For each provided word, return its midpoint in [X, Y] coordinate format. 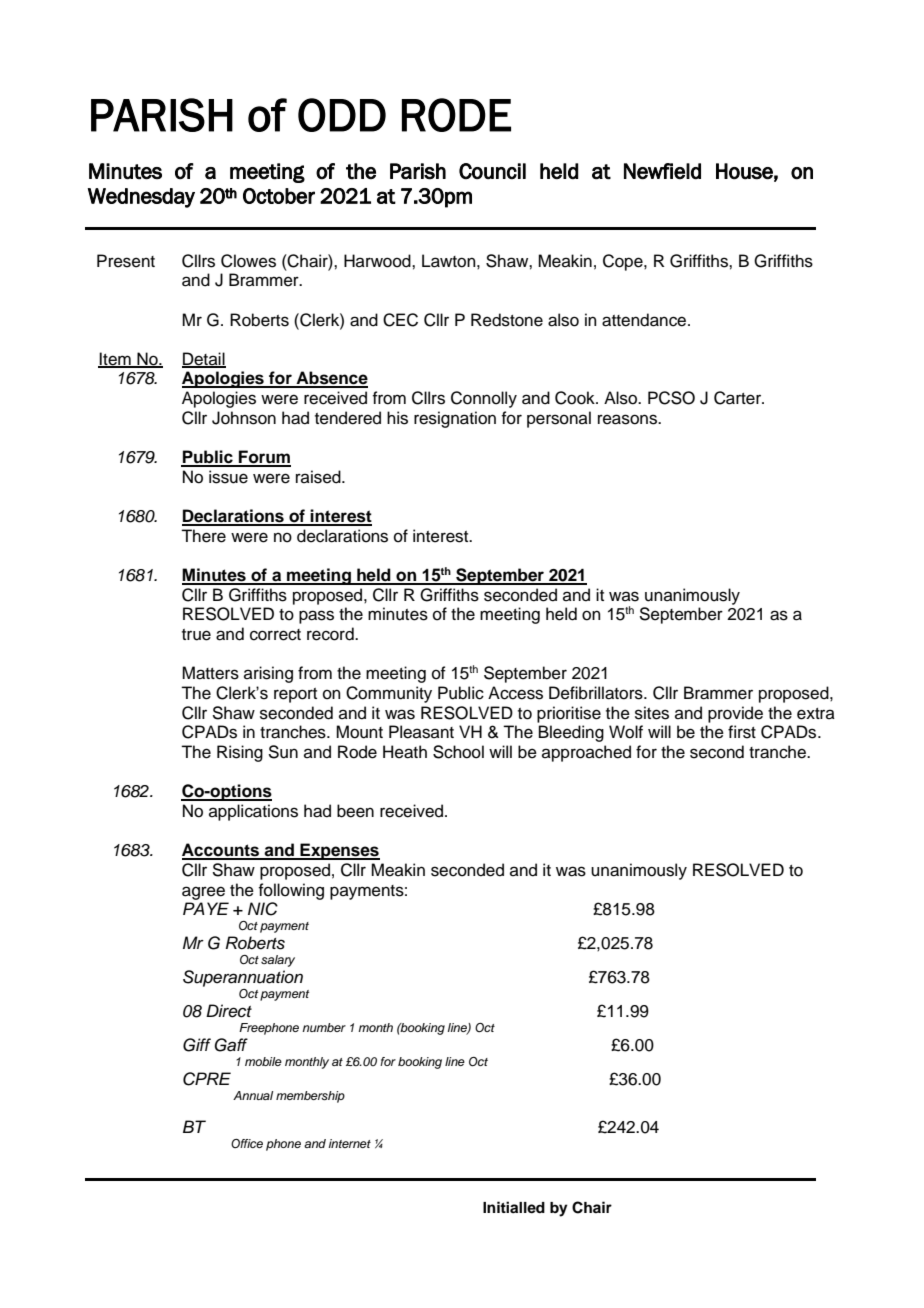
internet [350, 1143]
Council [492, 171]
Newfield [662, 171]
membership [310, 1097]
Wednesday [141, 198]
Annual [253, 1095]
